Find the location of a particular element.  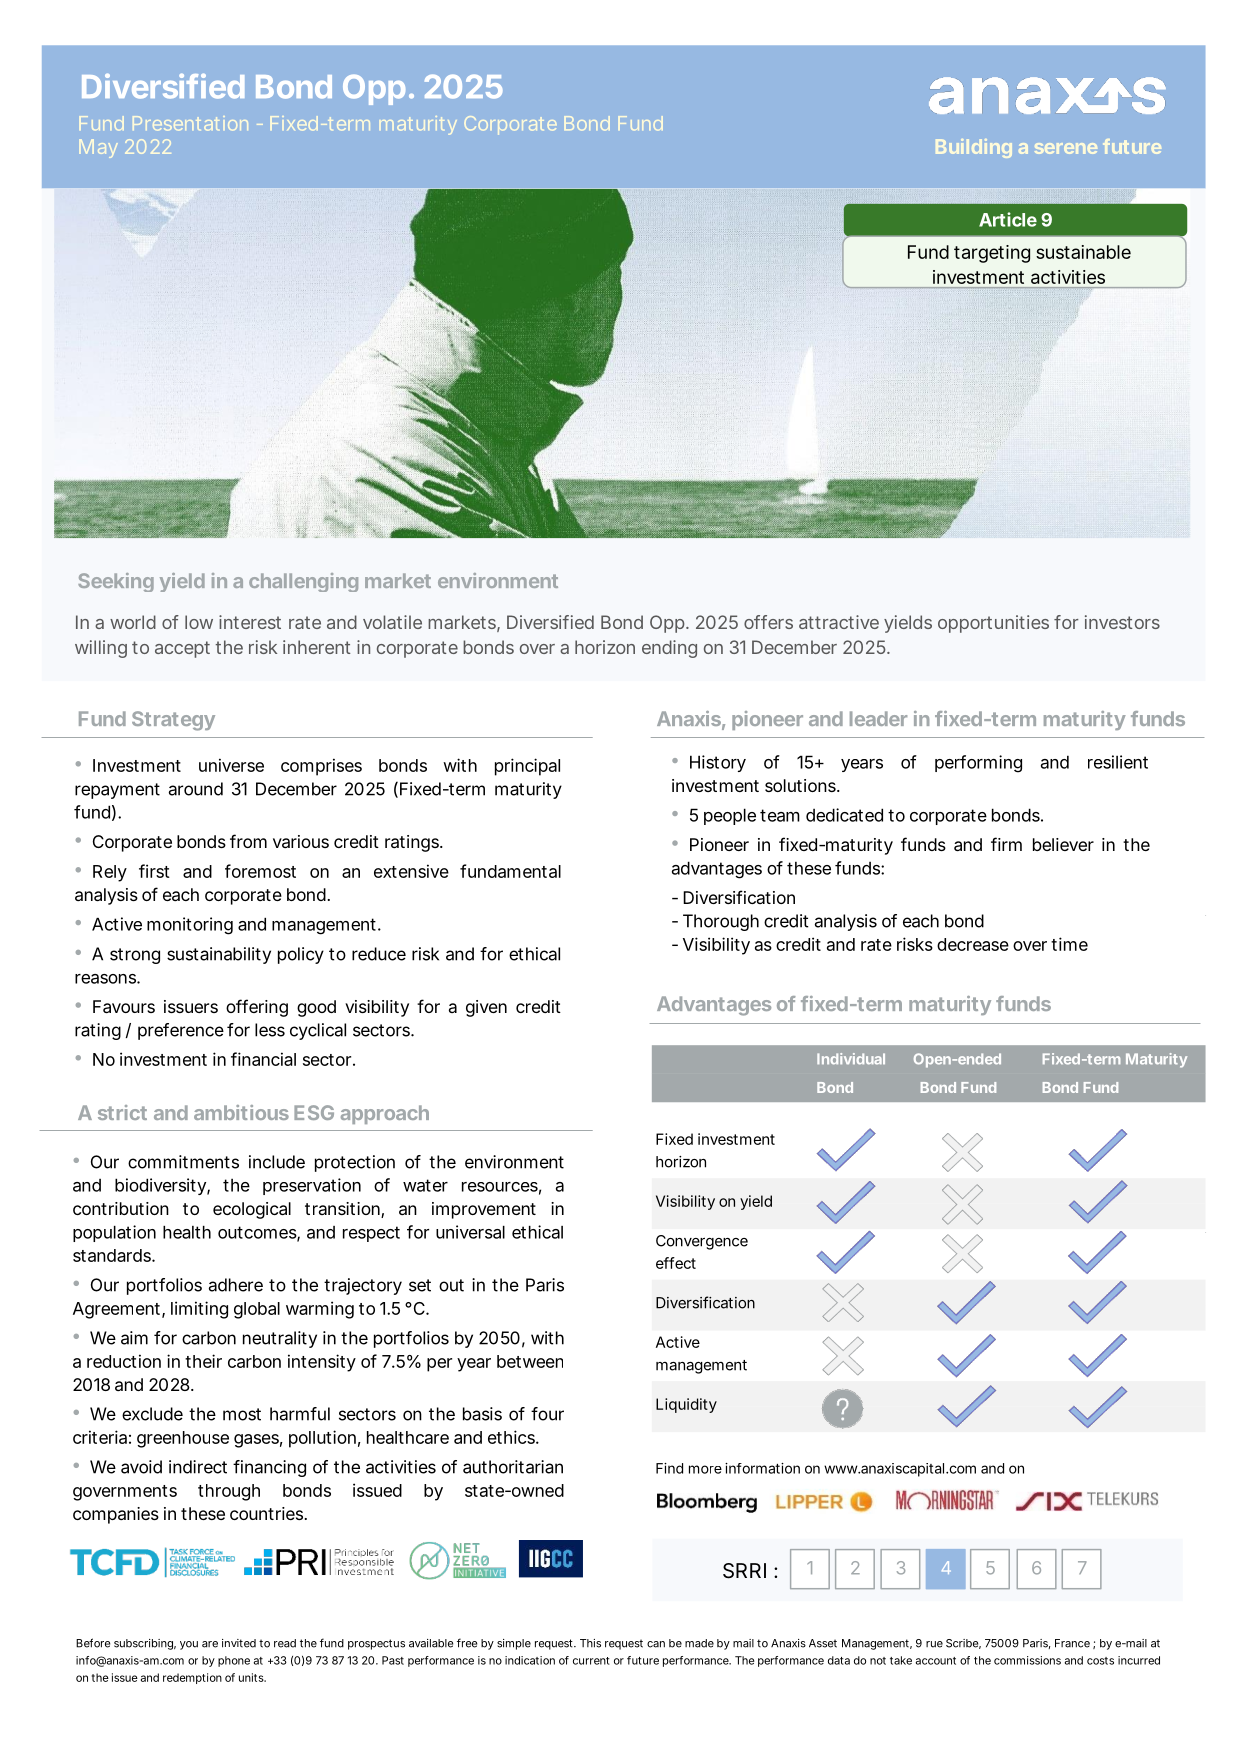

This is located at coordinates (590, 1643).
